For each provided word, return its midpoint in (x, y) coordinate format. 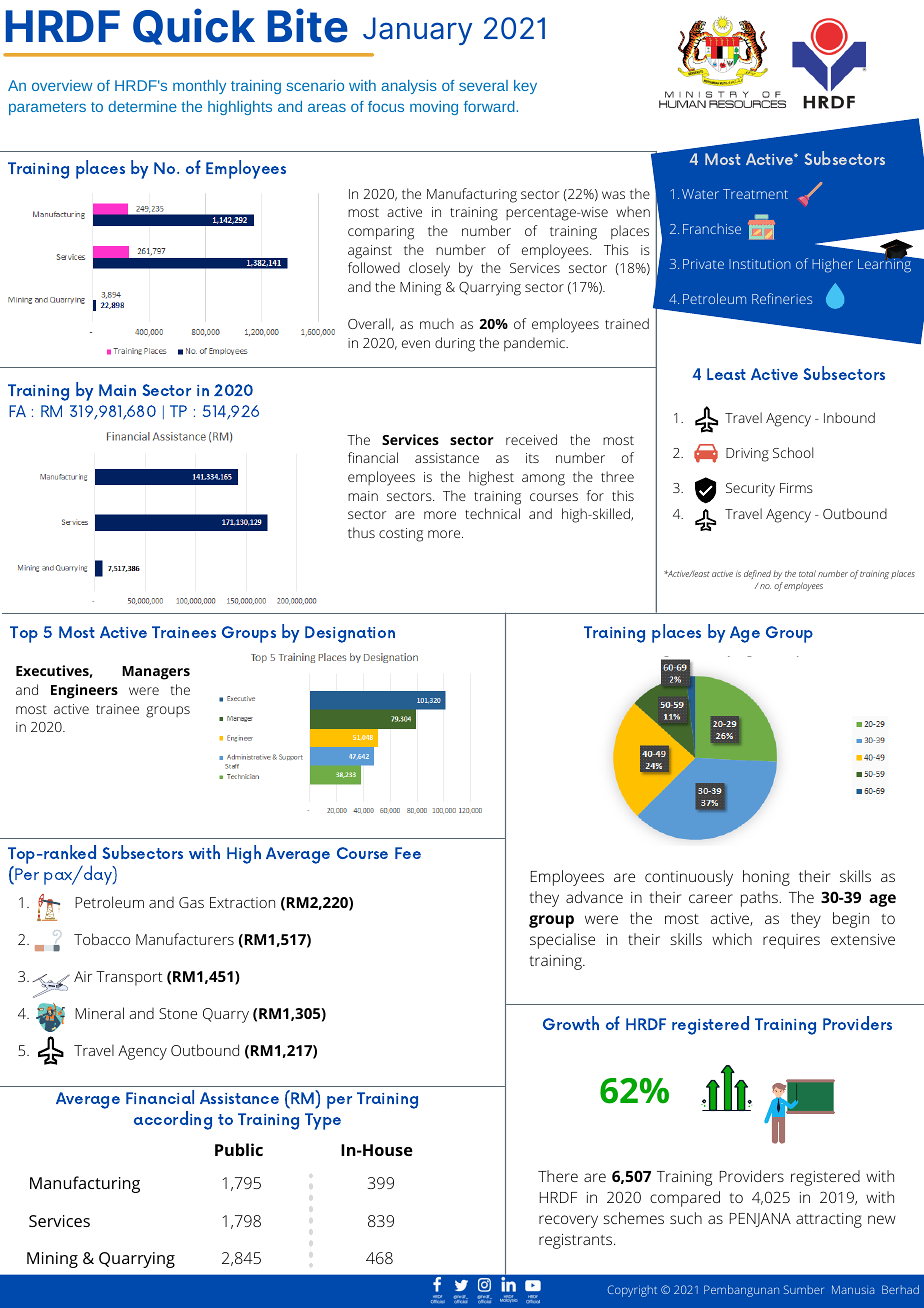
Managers (156, 673)
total (807, 573)
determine (142, 106)
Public (239, 1149)
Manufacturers (185, 939)
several (483, 85)
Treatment (755, 194)
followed (374, 267)
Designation (350, 634)
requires (791, 941)
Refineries (782, 298)
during (455, 344)
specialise (562, 941)
